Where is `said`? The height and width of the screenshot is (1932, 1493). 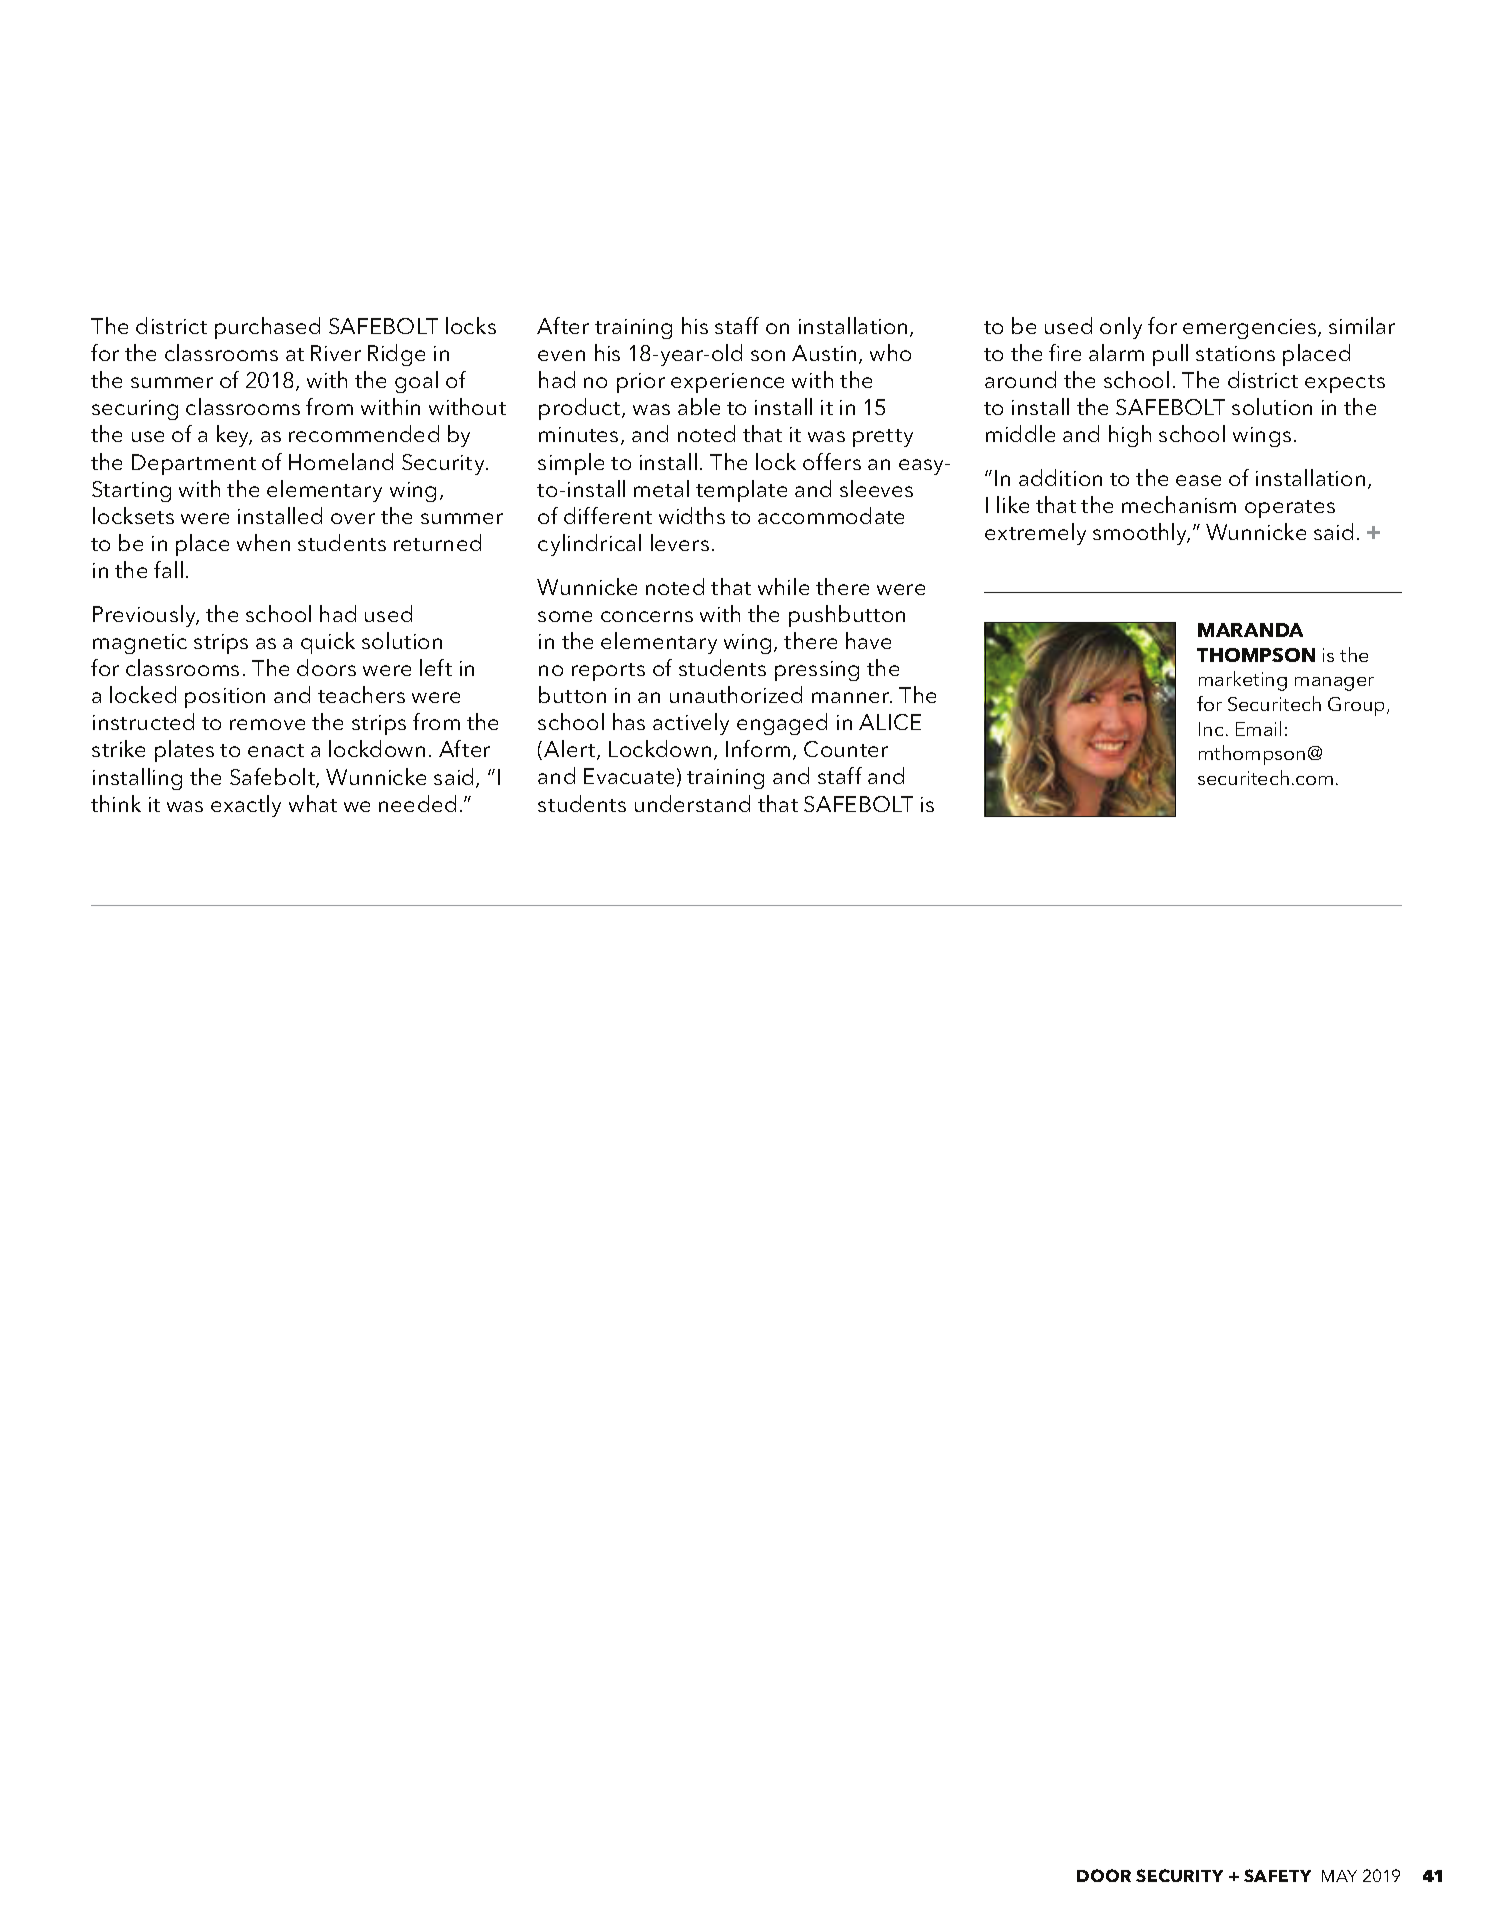 said is located at coordinates (453, 776).
